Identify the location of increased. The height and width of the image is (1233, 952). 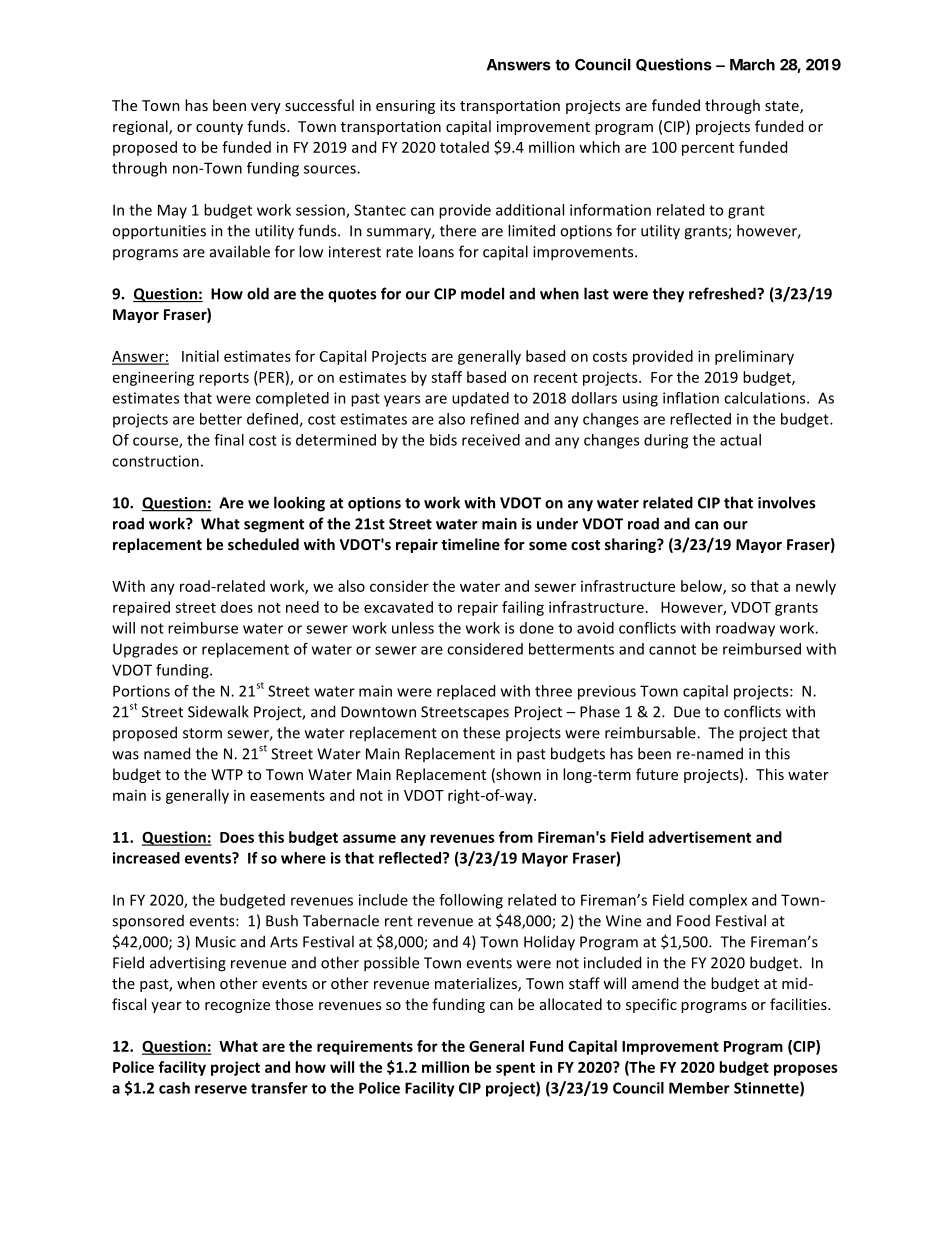
(146, 858).
